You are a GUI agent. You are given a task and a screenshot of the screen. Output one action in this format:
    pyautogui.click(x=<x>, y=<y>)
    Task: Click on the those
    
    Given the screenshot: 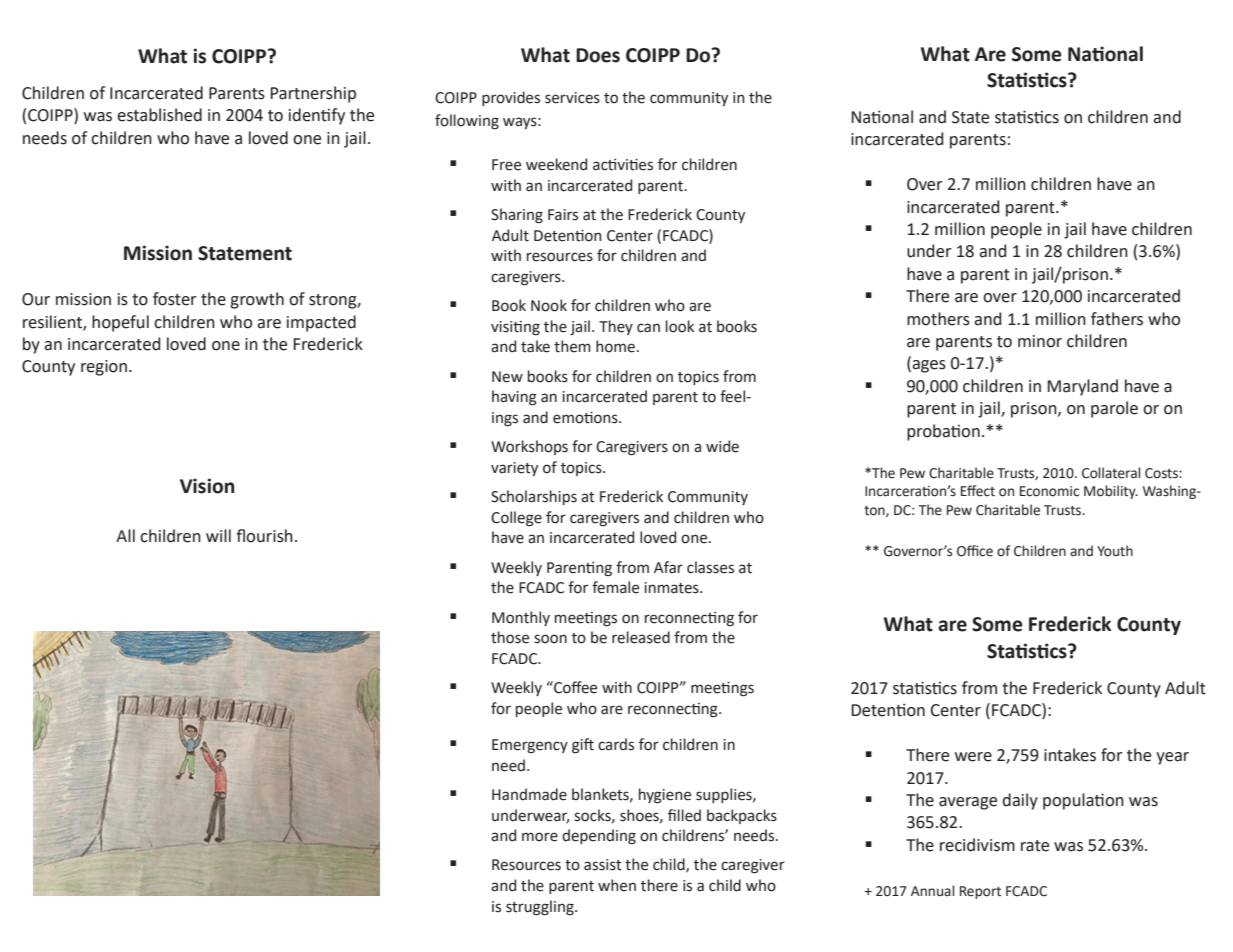 What is the action you would take?
    pyautogui.click(x=510, y=637)
